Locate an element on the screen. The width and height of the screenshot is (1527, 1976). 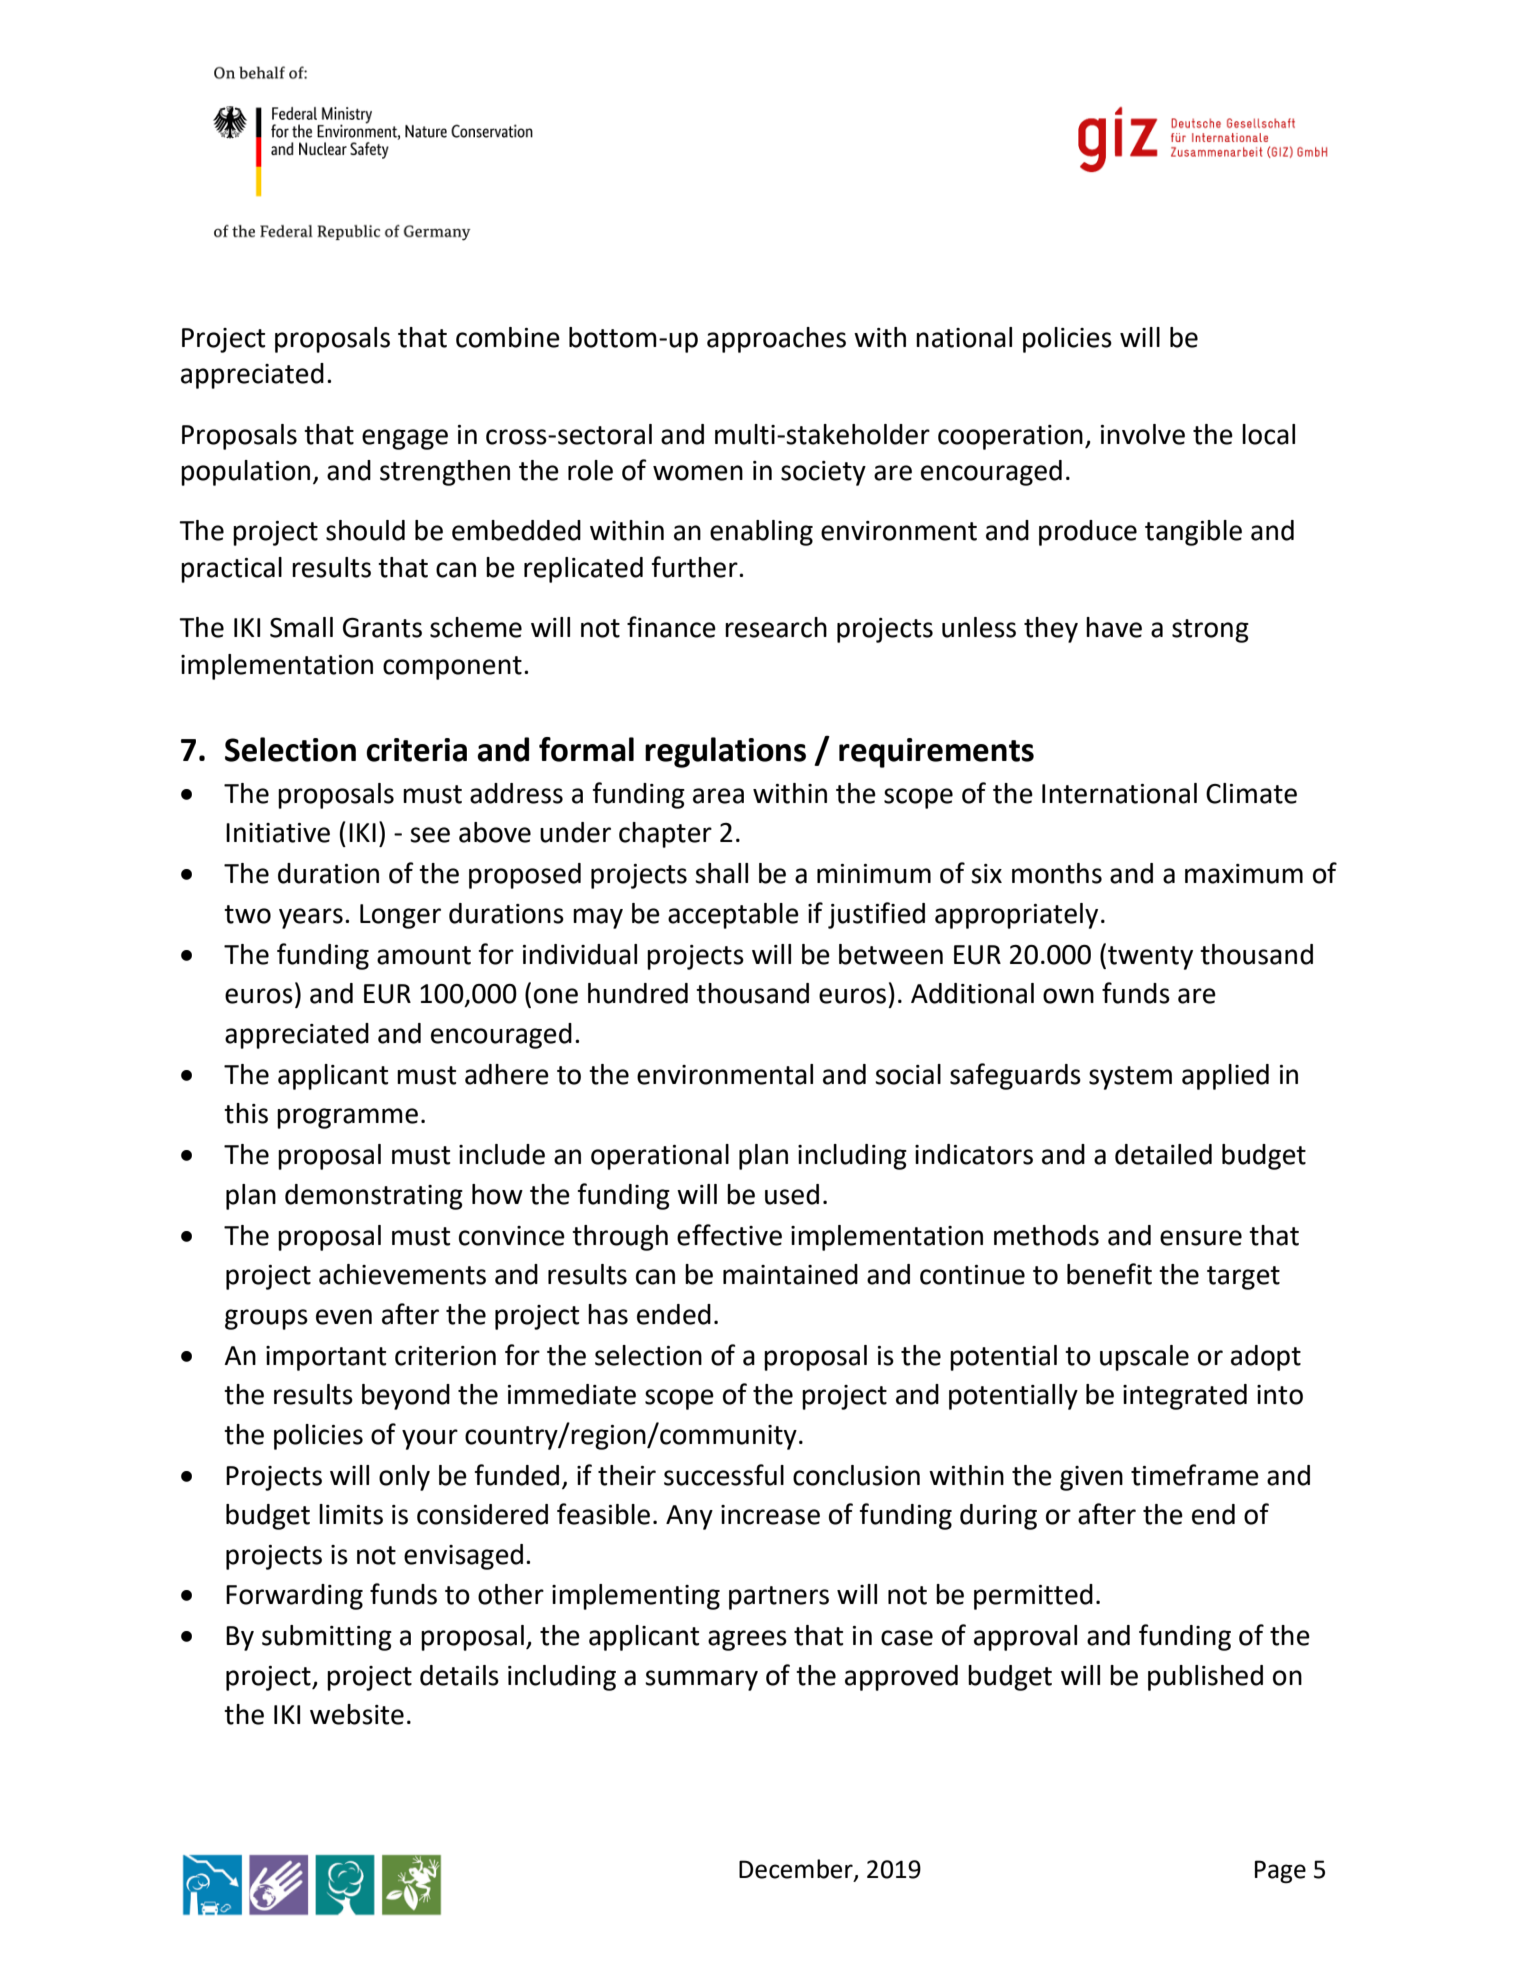
upscale is located at coordinates (1144, 1358).
